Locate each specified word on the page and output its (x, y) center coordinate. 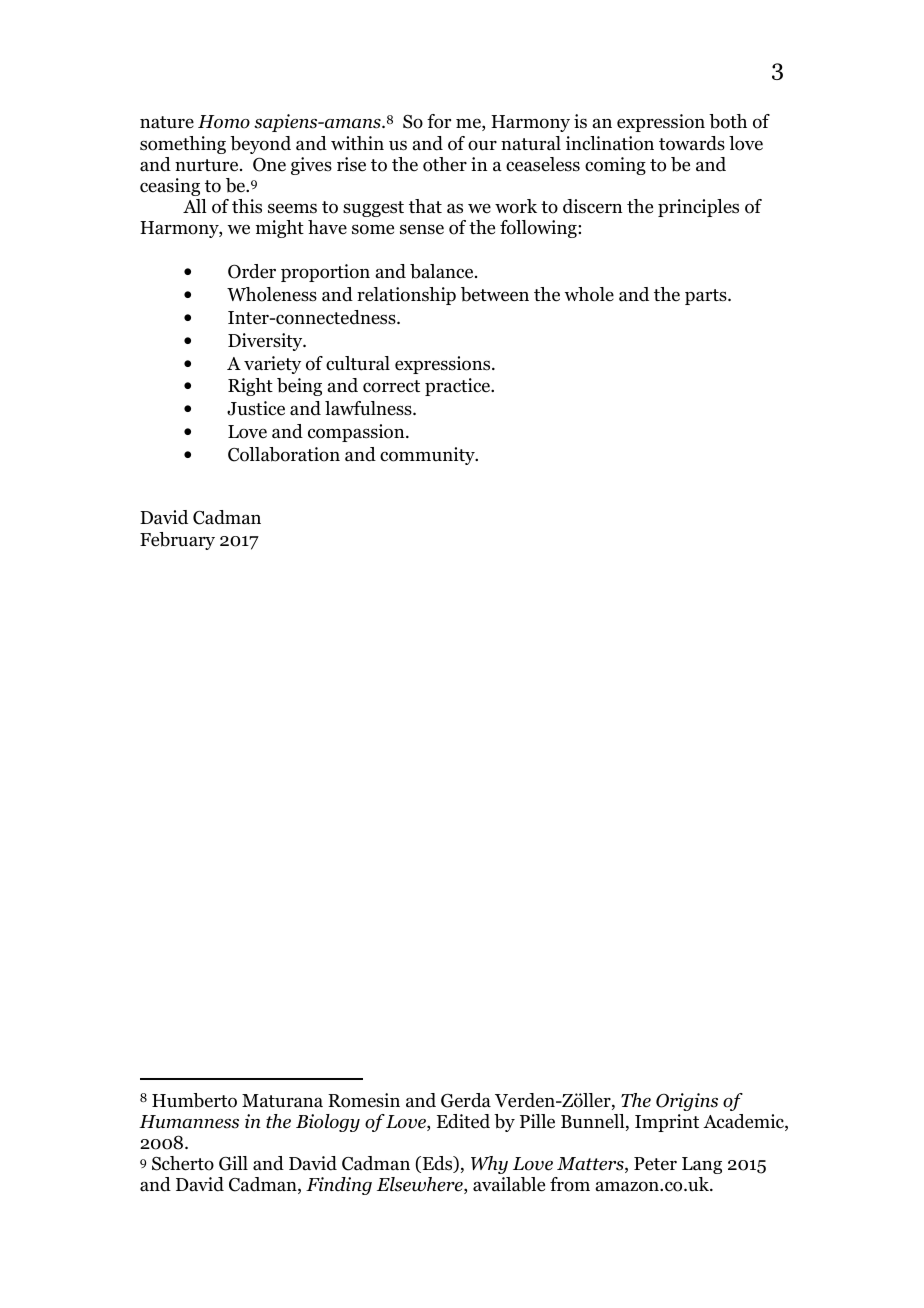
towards (692, 143)
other (445, 164)
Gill (233, 1163)
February (177, 541)
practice (459, 387)
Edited (463, 1121)
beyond (260, 145)
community (428, 456)
